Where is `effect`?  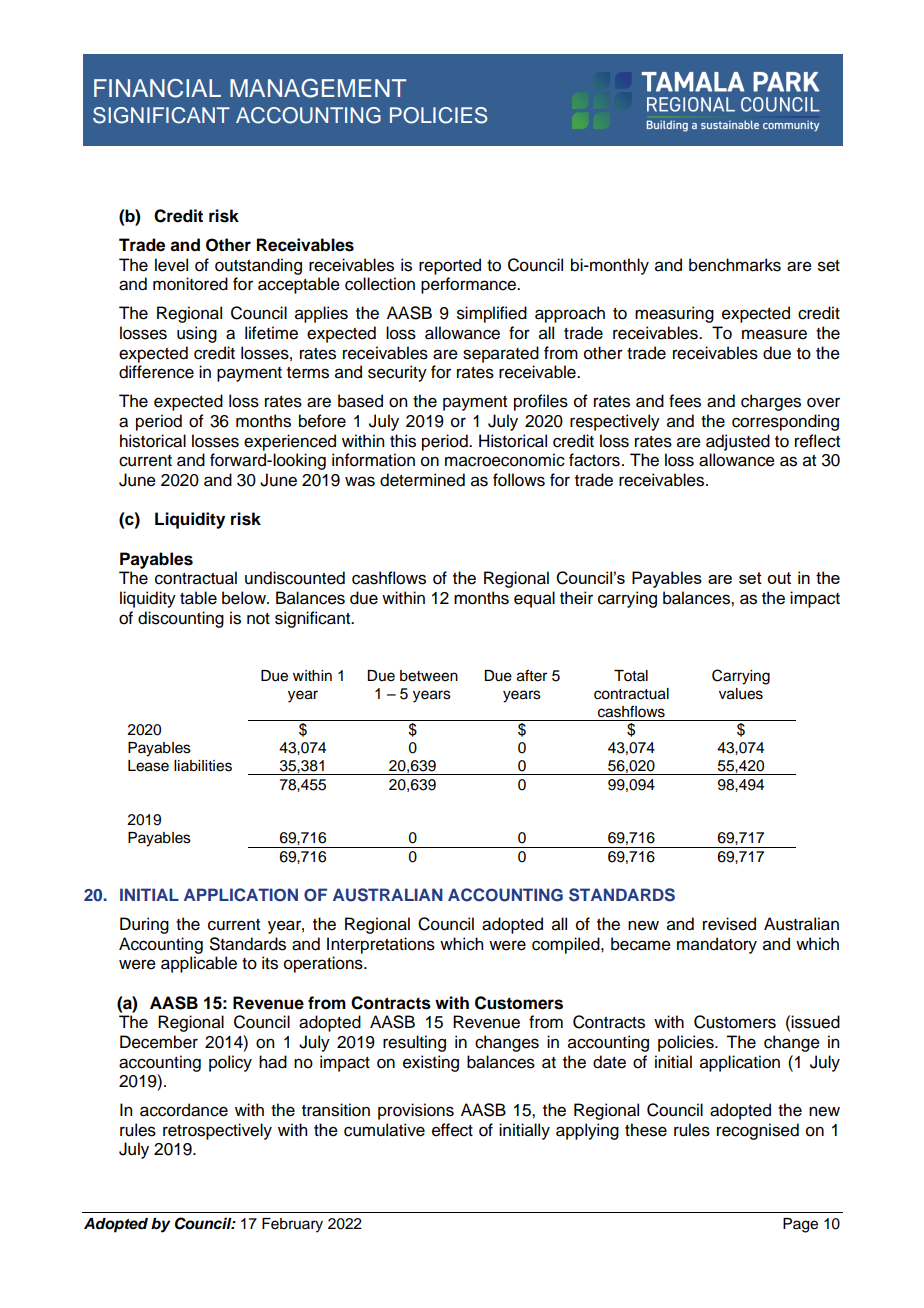 effect is located at coordinates (452, 1130).
